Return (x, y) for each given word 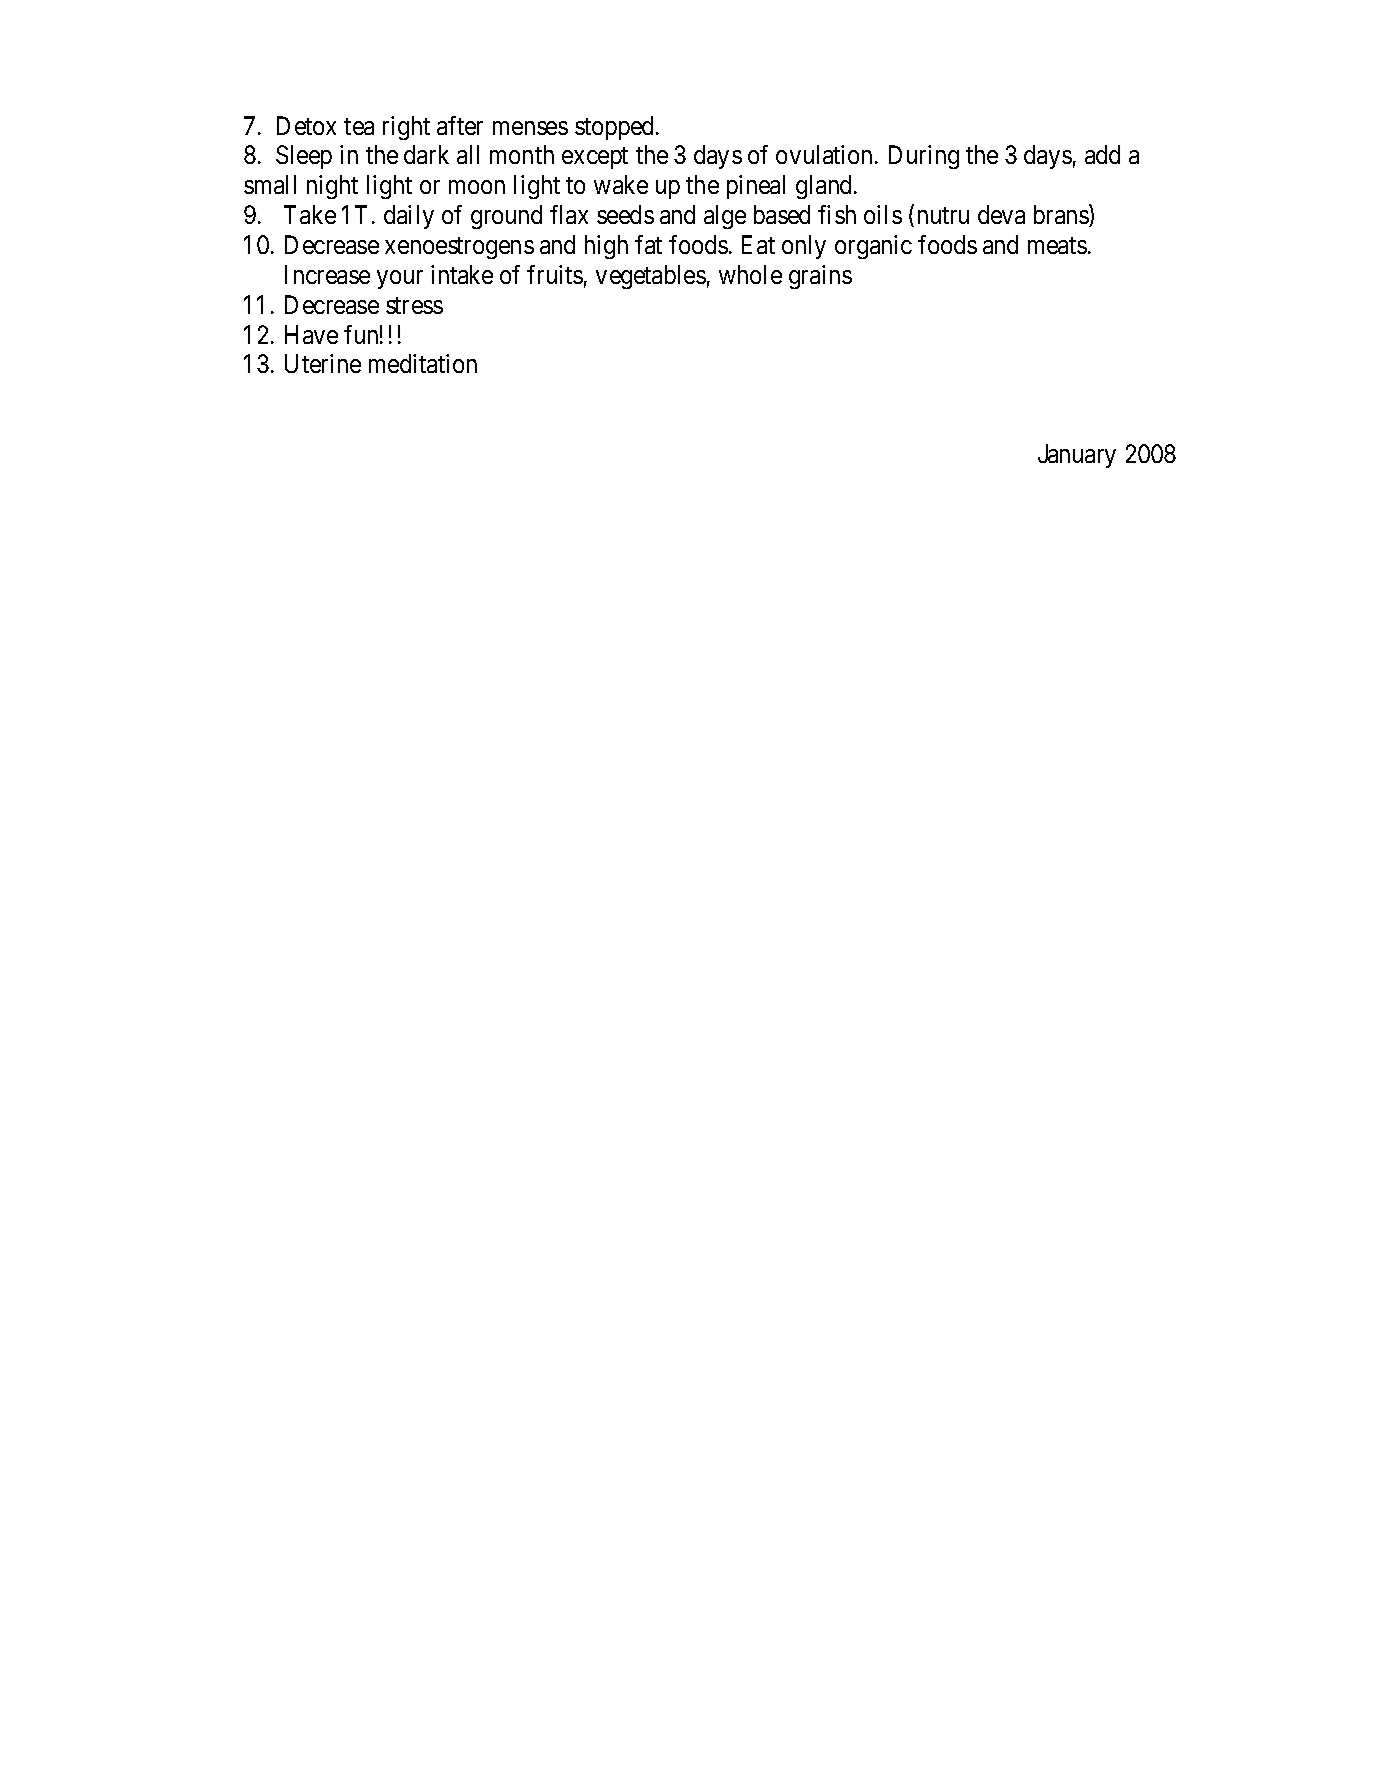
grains (820, 277)
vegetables (651, 277)
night (332, 187)
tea (359, 126)
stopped (614, 128)
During (924, 157)
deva (1001, 214)
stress (414, 305)
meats (1057, 245)
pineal (756, 187)
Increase (327, 274)
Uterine (323, 363)
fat (648, 244)
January (1077, 456)
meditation (423, 363)
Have (311, 334)
